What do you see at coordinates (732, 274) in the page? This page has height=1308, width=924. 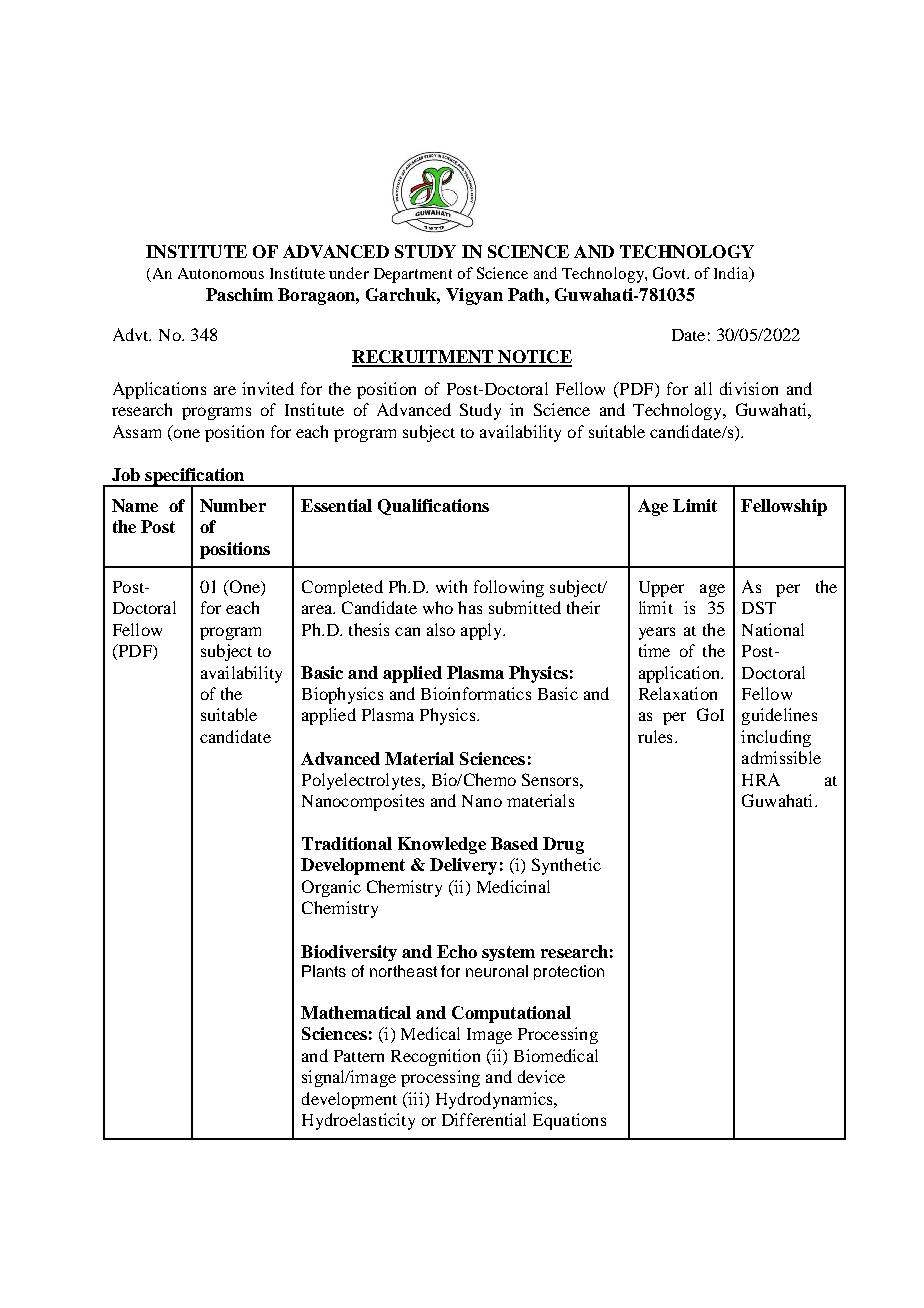 I see `India` at bounding box center [732, 274].
